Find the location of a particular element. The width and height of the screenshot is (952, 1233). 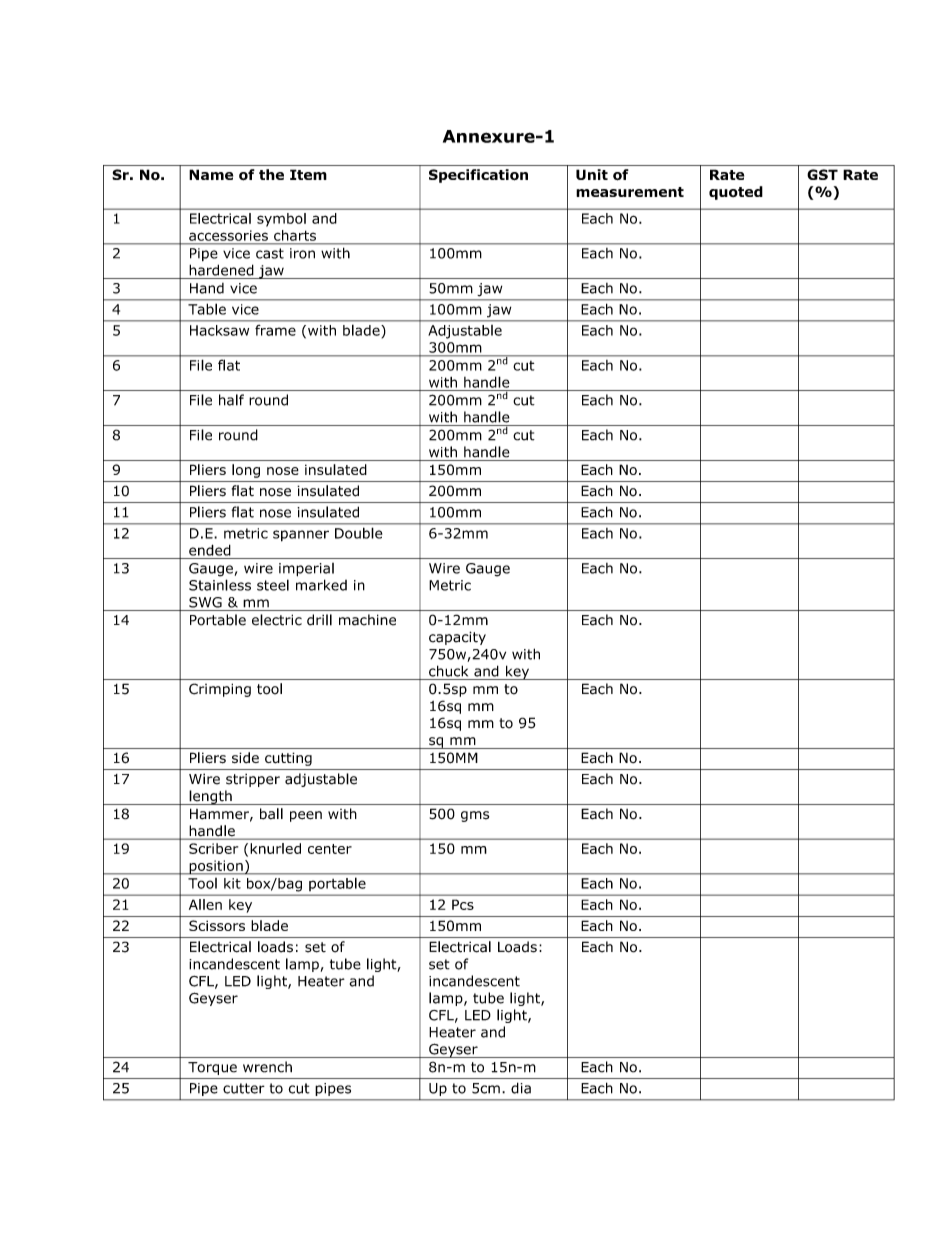

half is located at coordinates (231, 400).
